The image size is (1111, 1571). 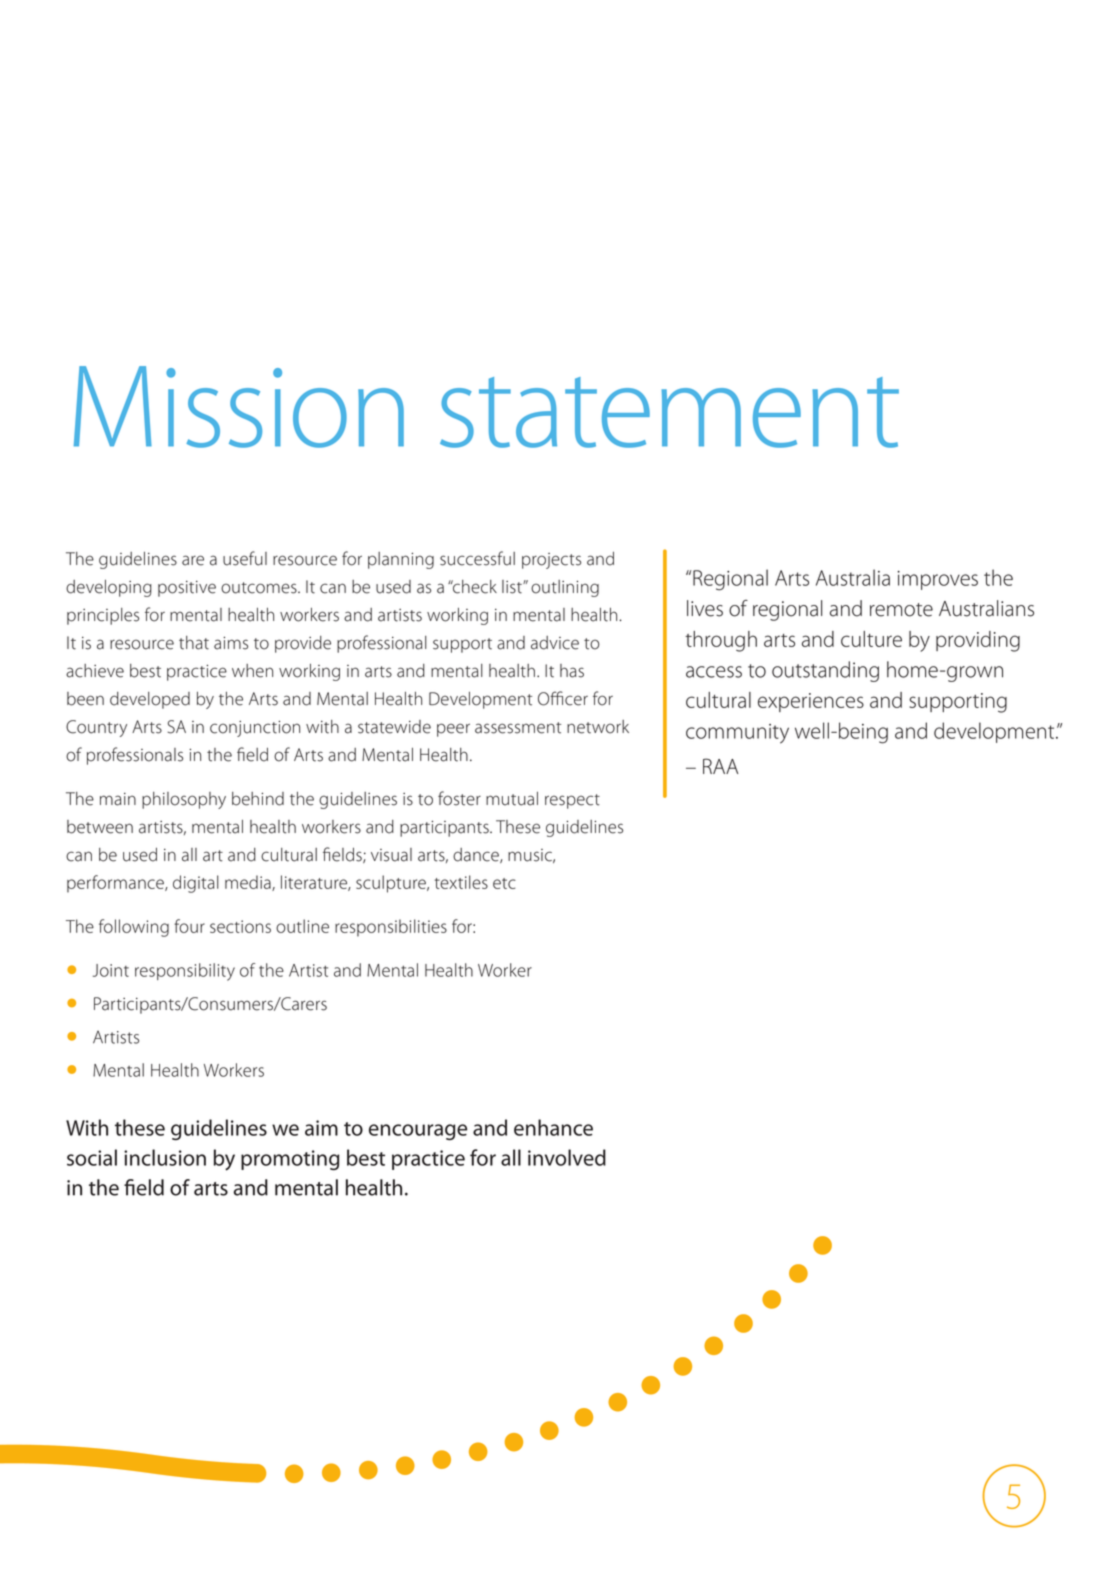 What do you see at coordinates (185, 972) in the screenshot?
I see `responsibility` at bounding box center [185, 972].
